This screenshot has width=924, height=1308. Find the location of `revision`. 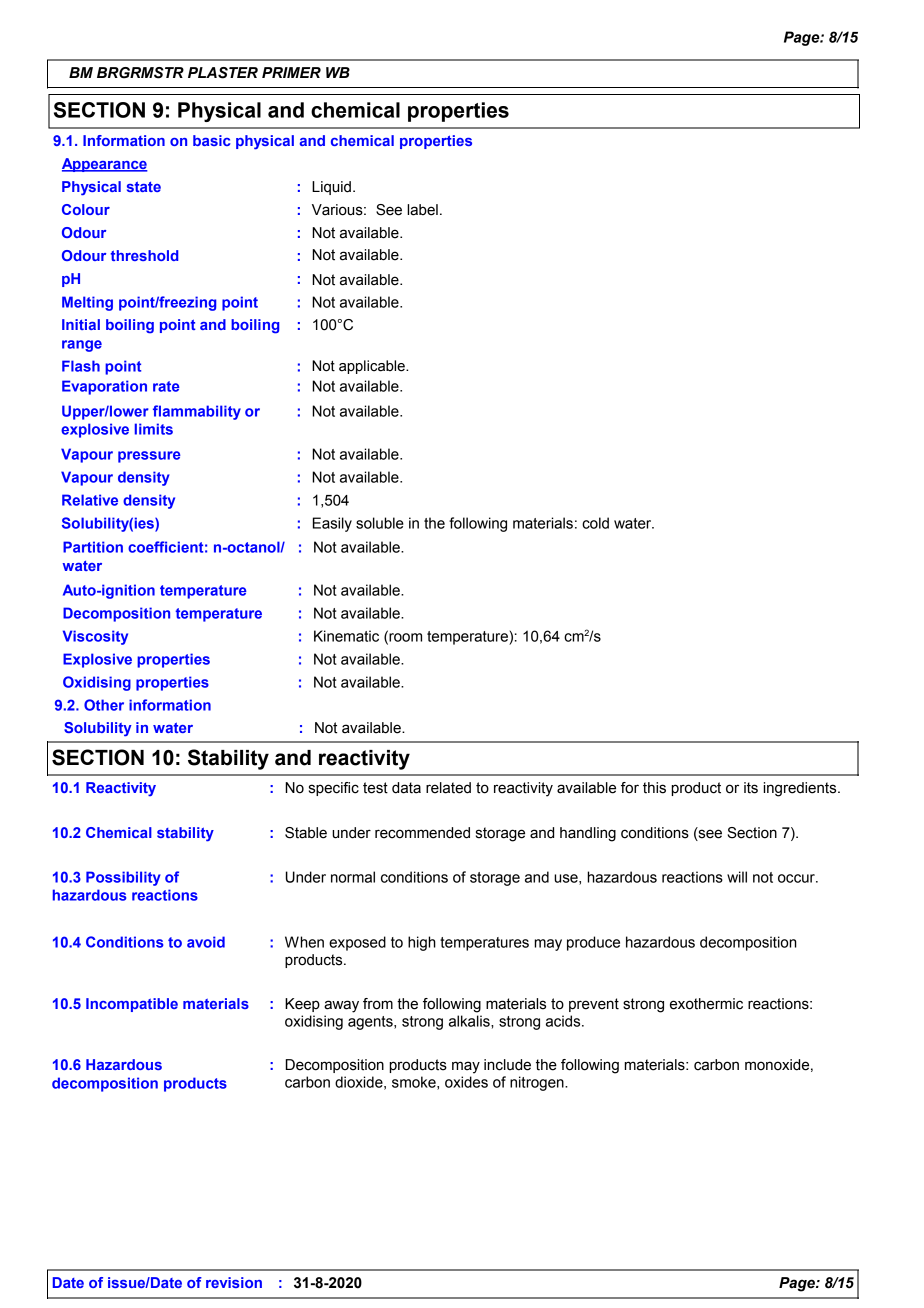

revision is located at coordinates (234, 1282).
